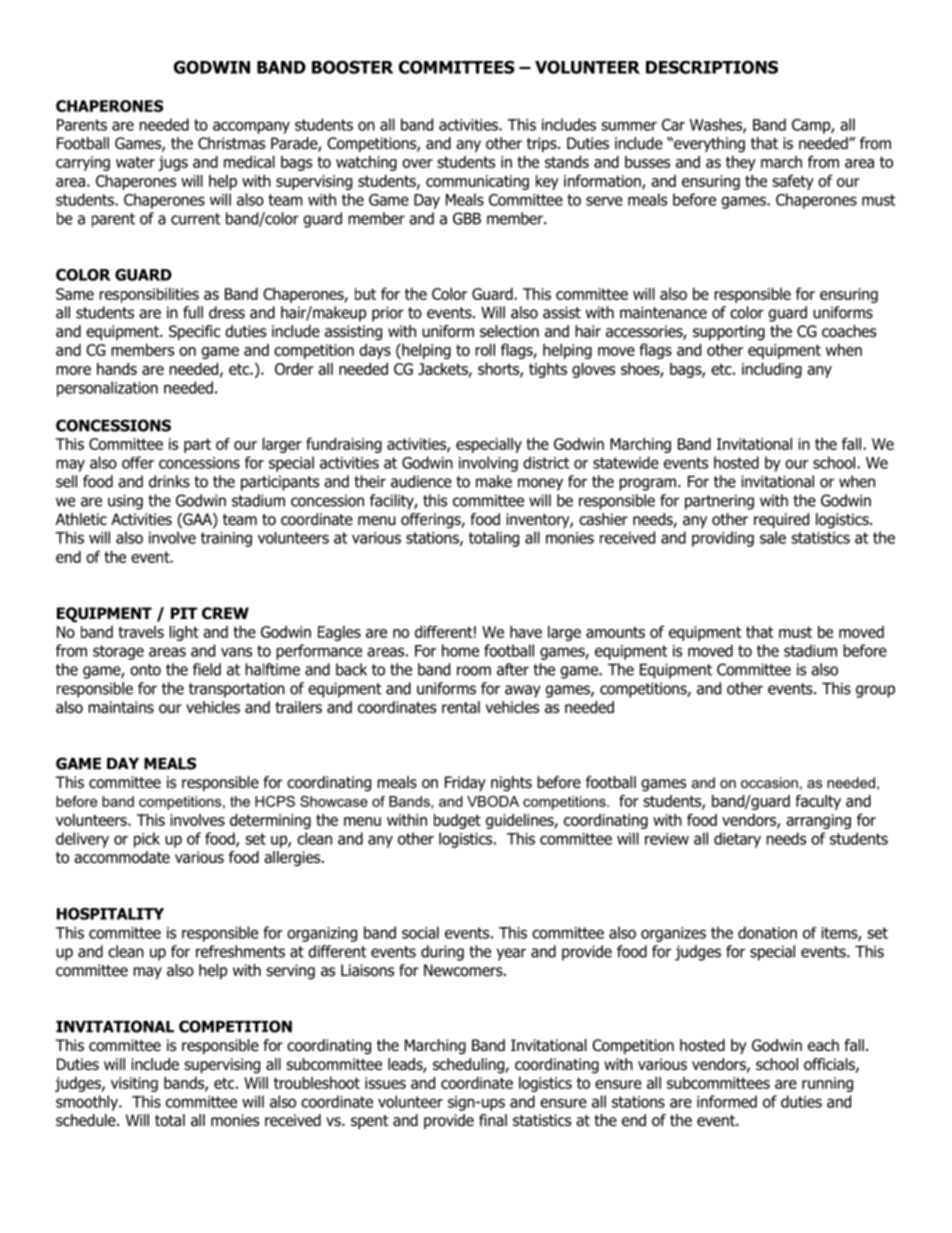 The image size is (952, 1233). I want to click on DESCRIPTIONS, so click(712, 67).
